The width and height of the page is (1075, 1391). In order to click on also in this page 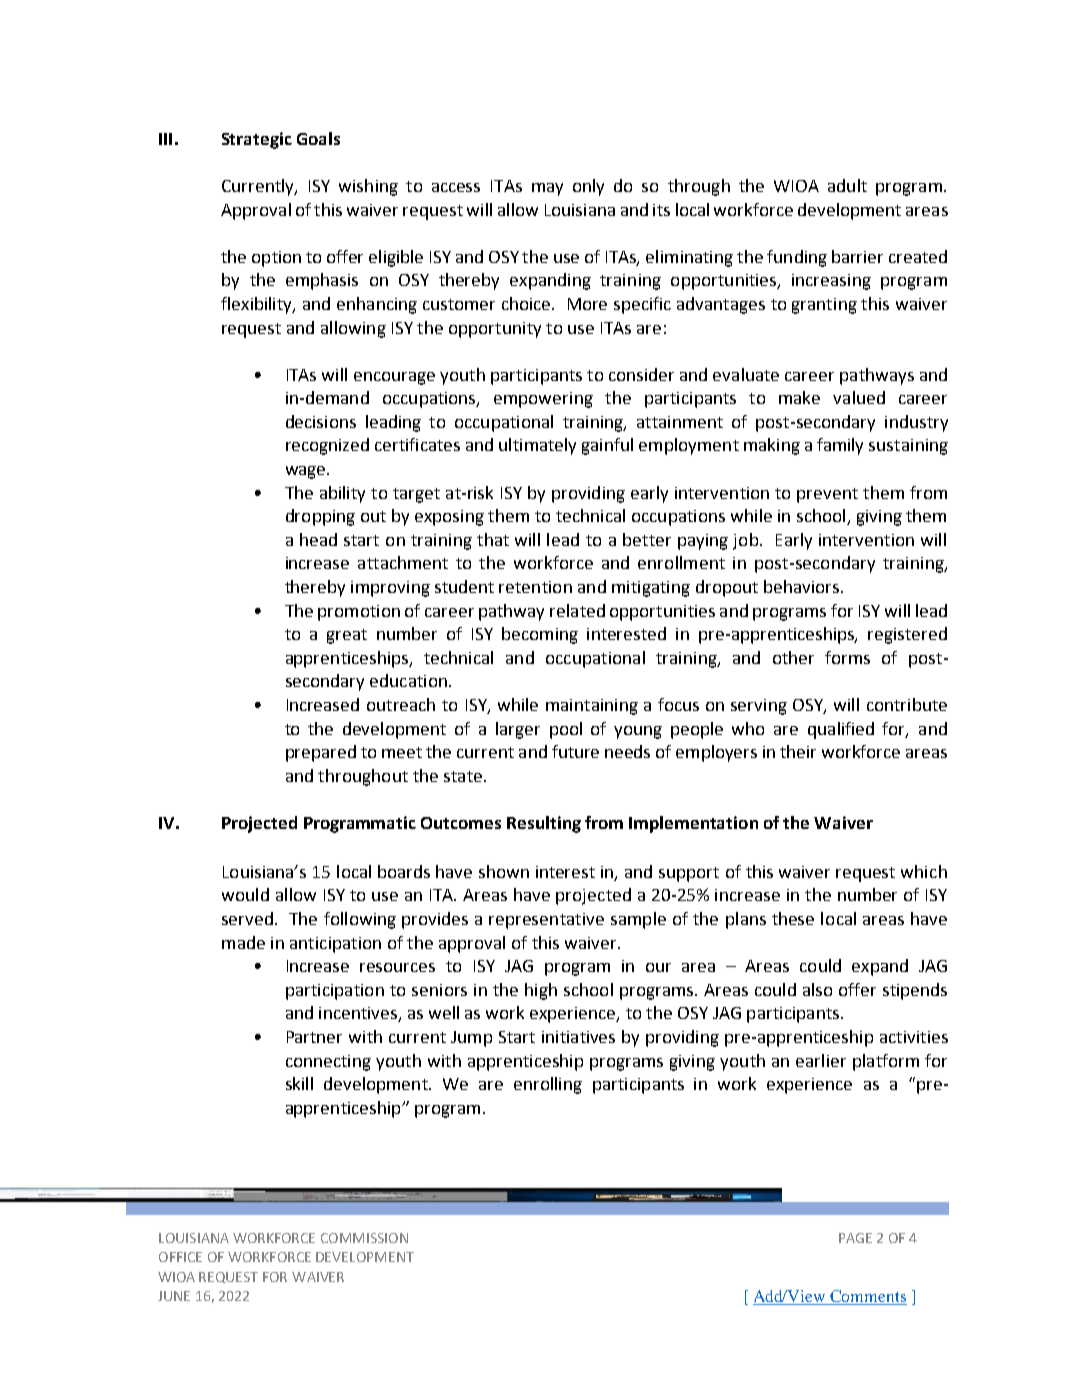, I will do `click(817, 989)`.
